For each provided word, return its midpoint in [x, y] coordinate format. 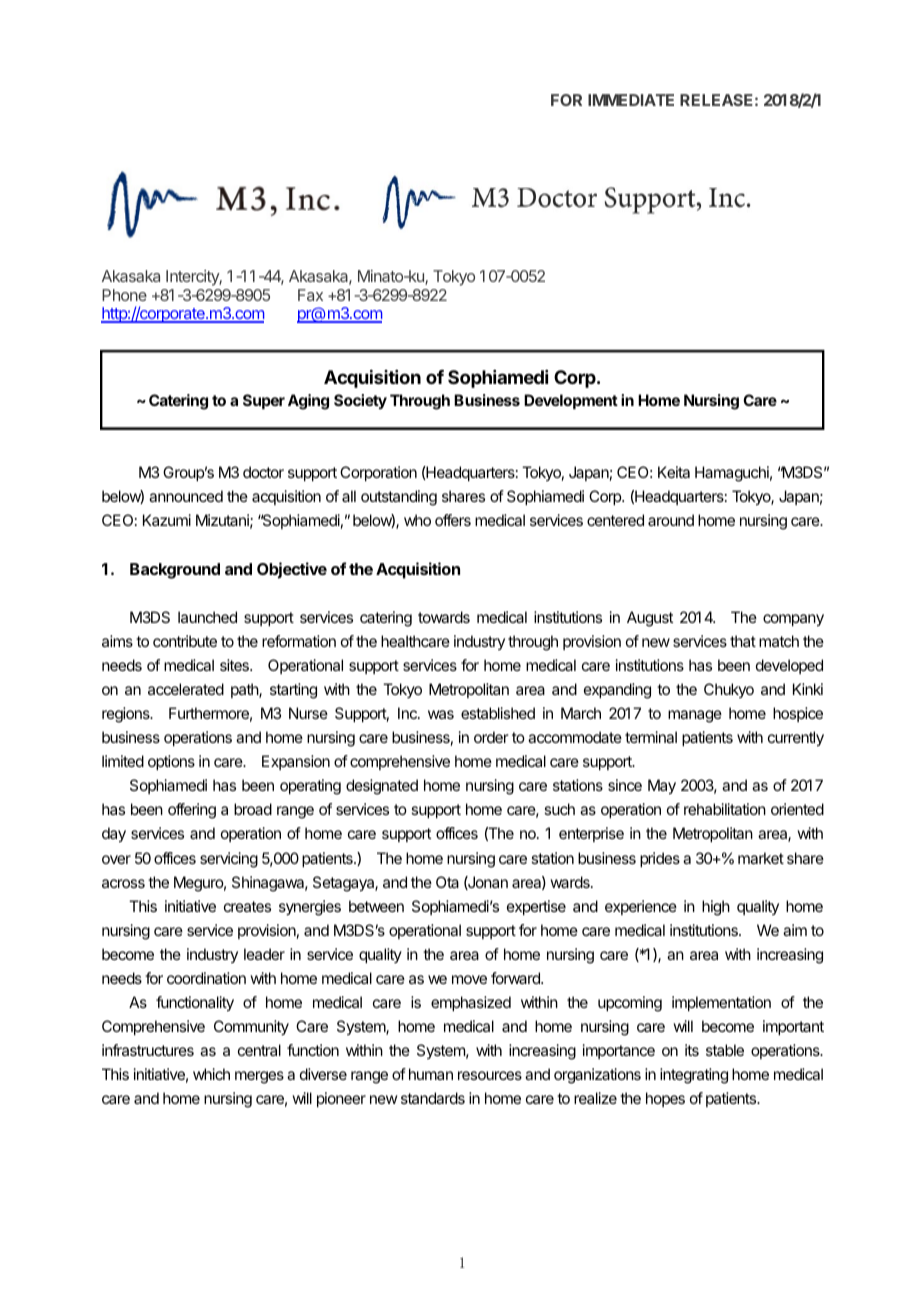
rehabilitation [725, 809]
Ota [447, 882]
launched [207, 617]
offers [453, 520]
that [743, 641]
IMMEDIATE [631, 100]
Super [264, 401]
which [211, 1074]
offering [192, 811]
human [431, 1074]
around [671, 520]
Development [571, 401]
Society [360, 401]
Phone [124, 295]
